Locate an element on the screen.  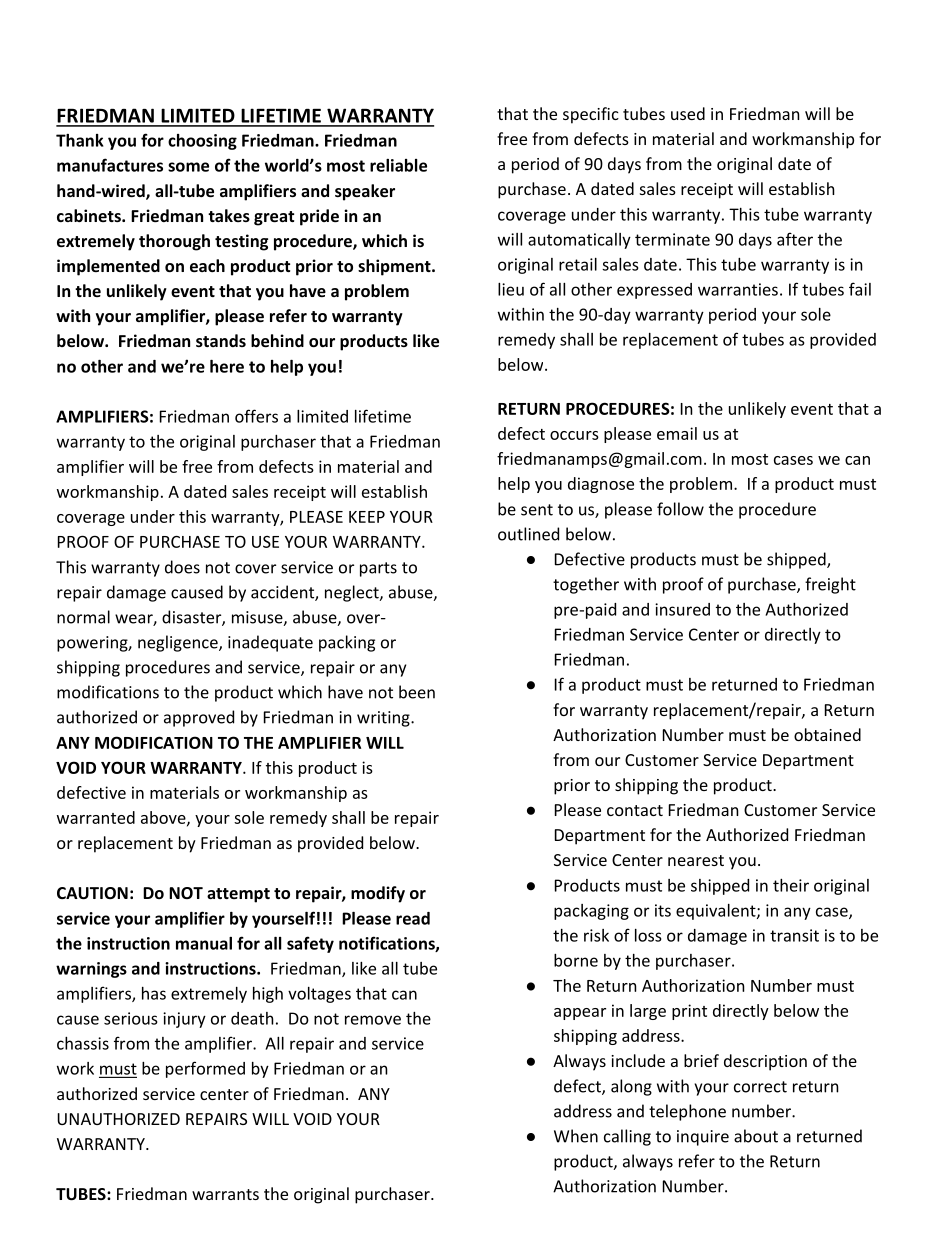
warrants is located at coordinates (225, 1194).
